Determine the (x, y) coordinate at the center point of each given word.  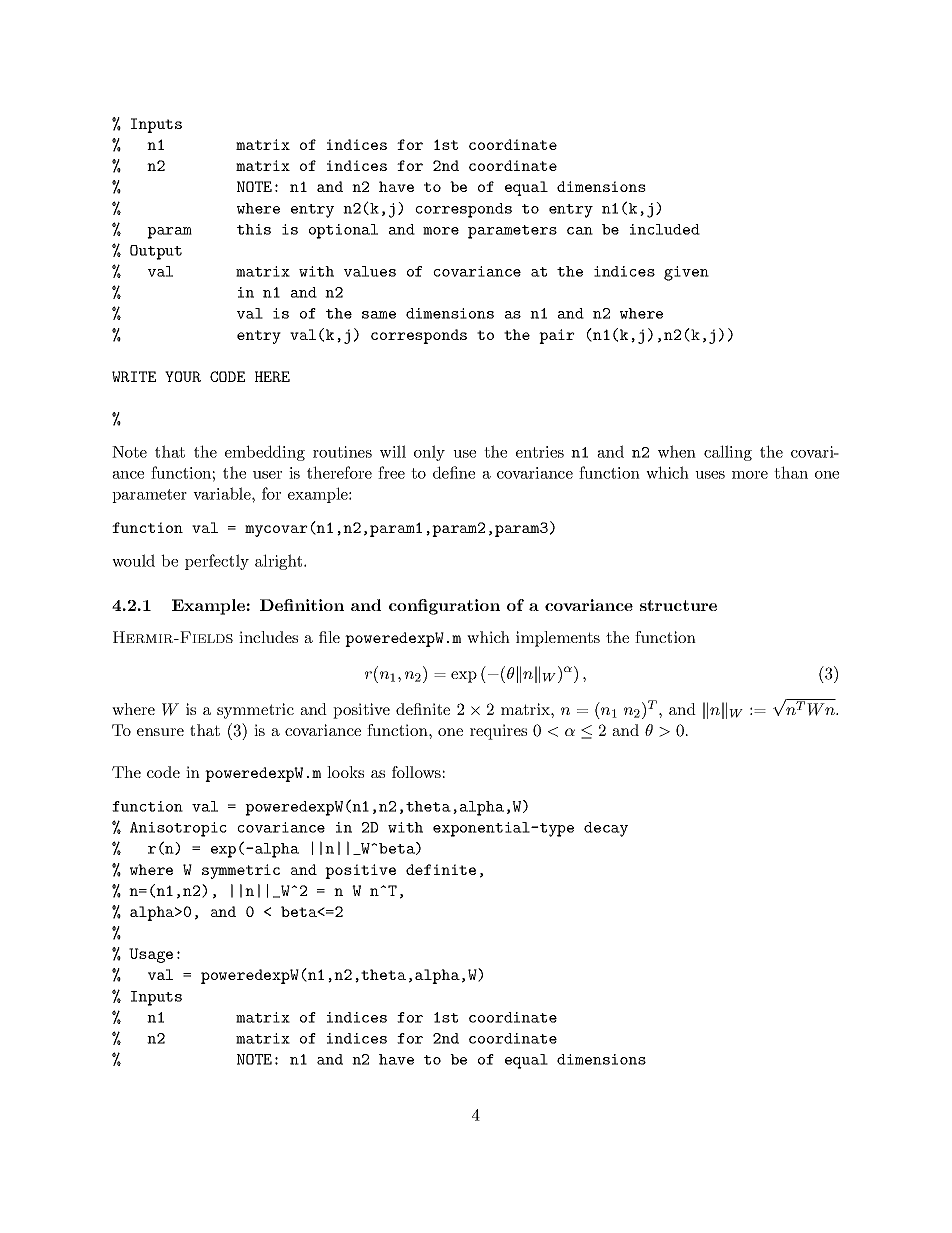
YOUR (183, 376)
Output (156, 252)
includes (268, 637)
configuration (444, 607)
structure (678, 605)
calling (728, 453)
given (686, 273)
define (454, 472)
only (429, 453)
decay (606, 829)
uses (710, 475)
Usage (151, 955)
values (370, 271)
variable (223, 493)
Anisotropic (178, 829)
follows (416, 772)
